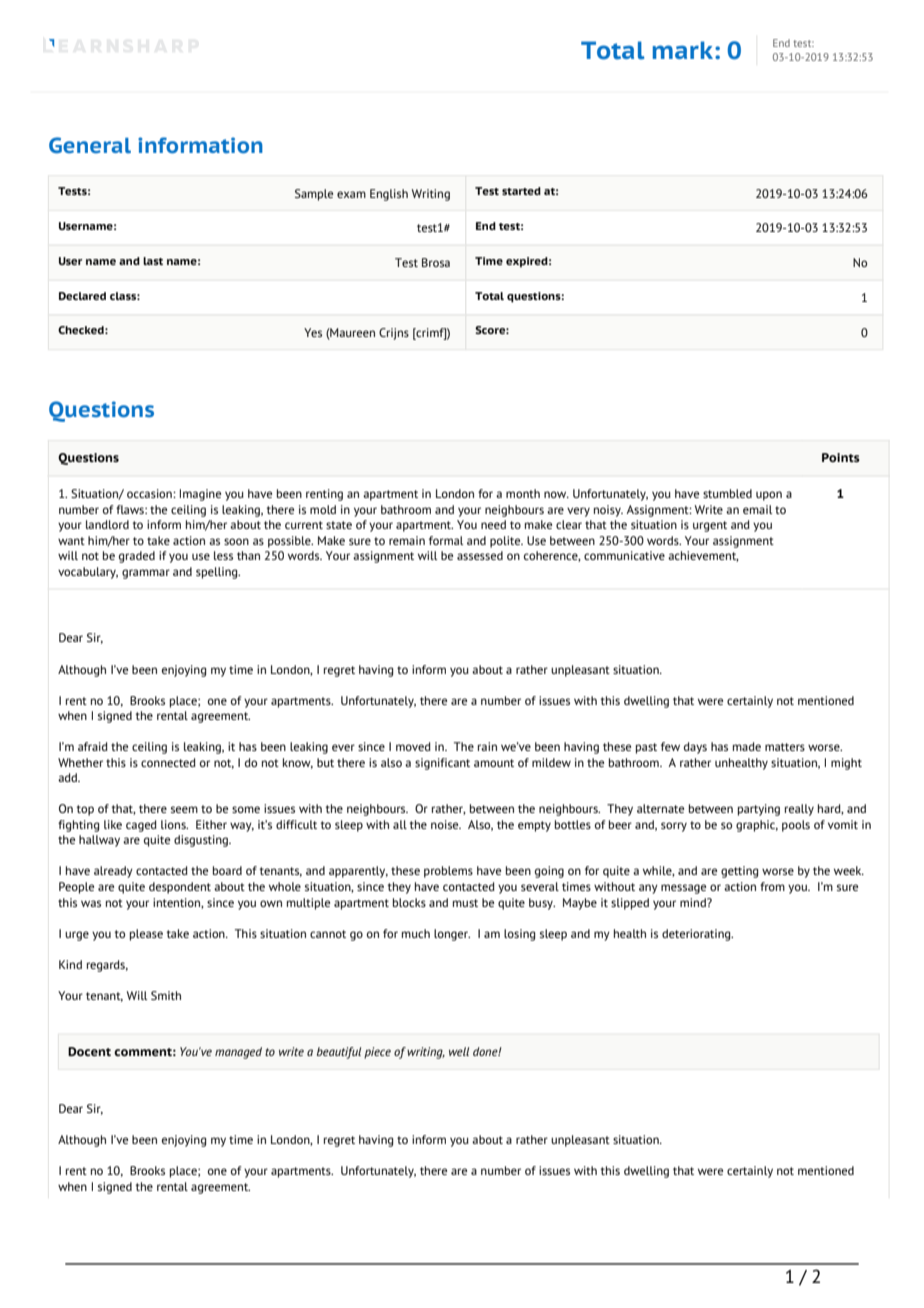 This page has width=924, height=1308. I want to click on Declared, so click(82, 296).
